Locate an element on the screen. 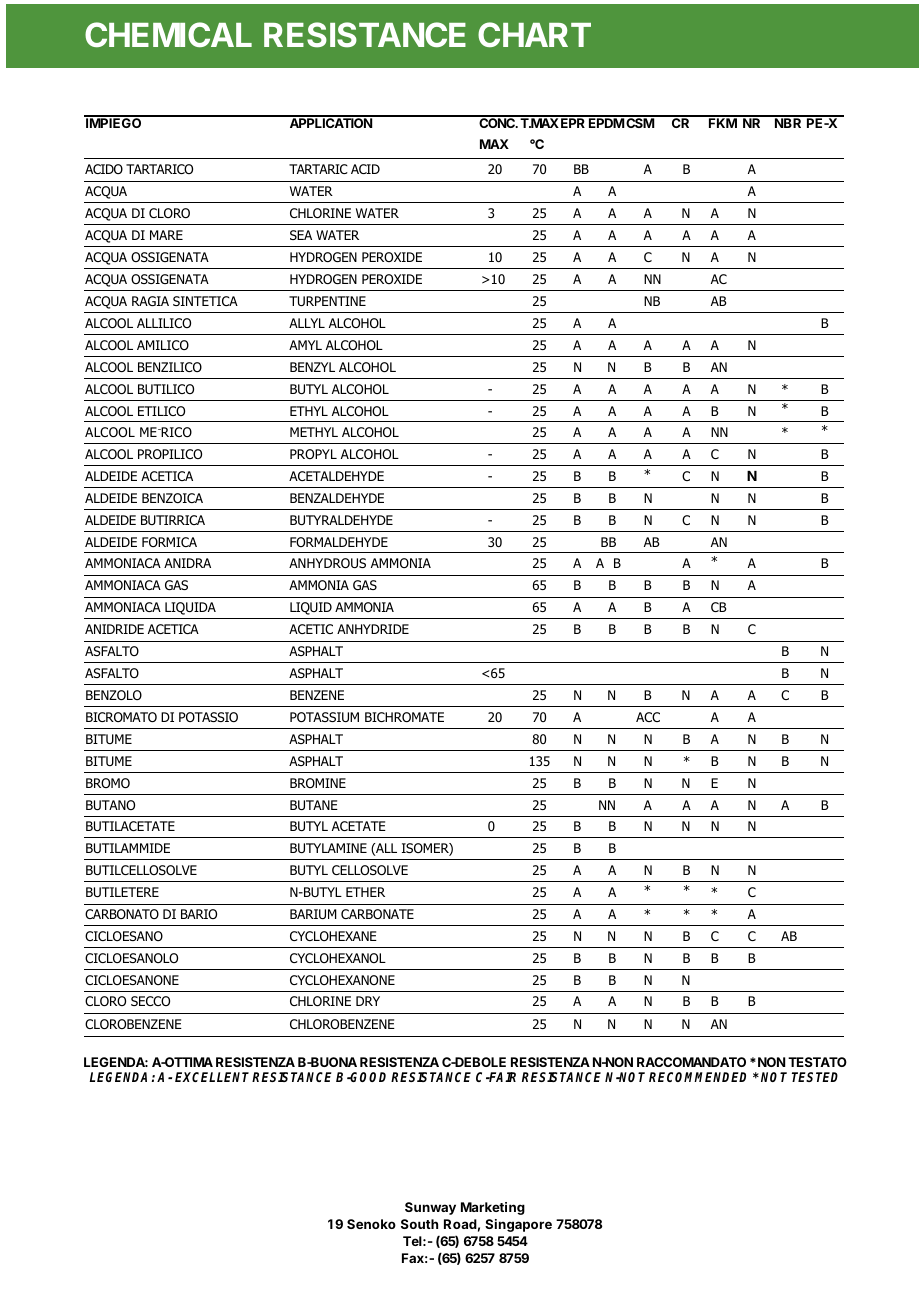  CHEMICAL is located at coordinates (168, 34).
